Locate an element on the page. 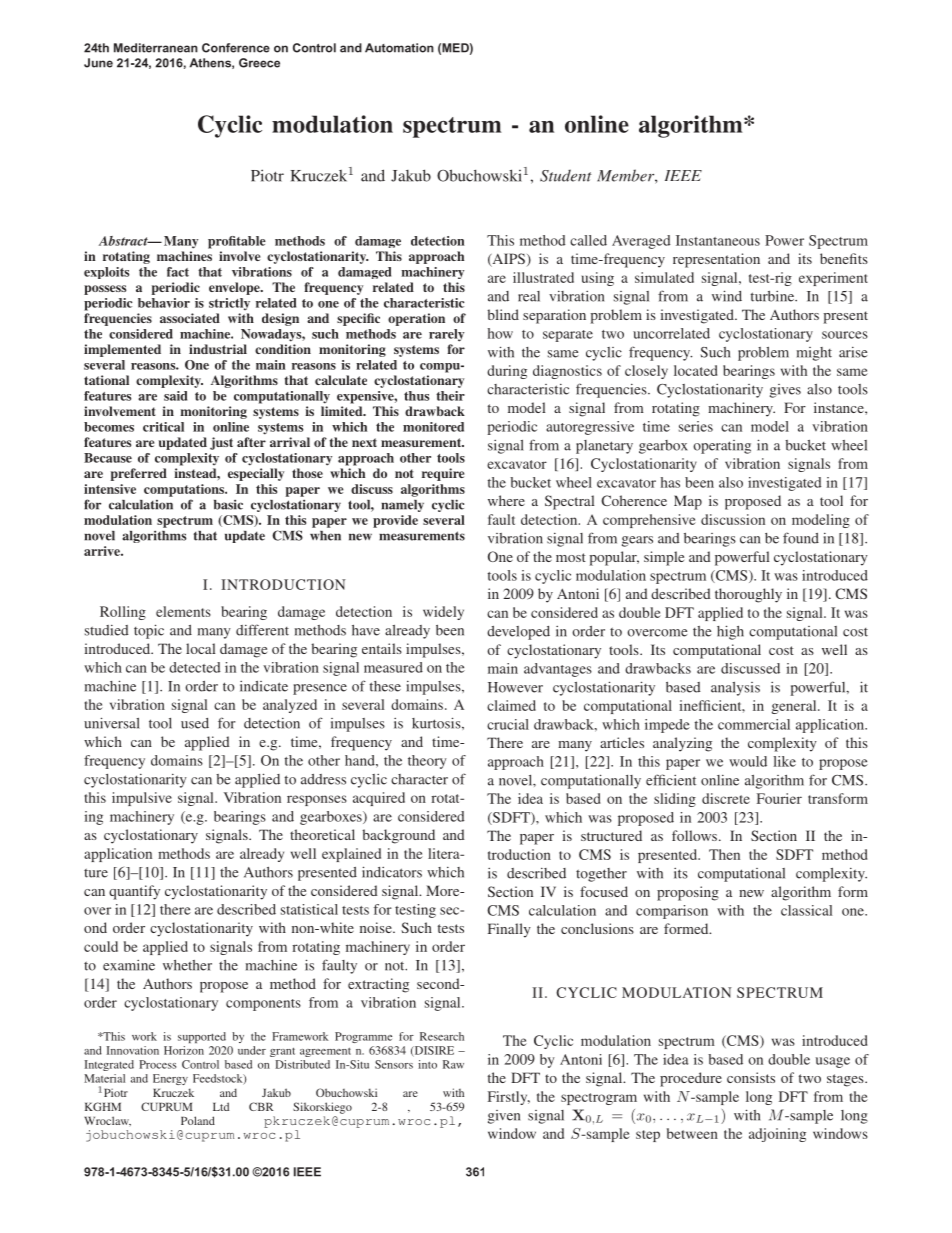 The height and width of the document is (1233, 952). Automation is located at coordinates (399, 48).
